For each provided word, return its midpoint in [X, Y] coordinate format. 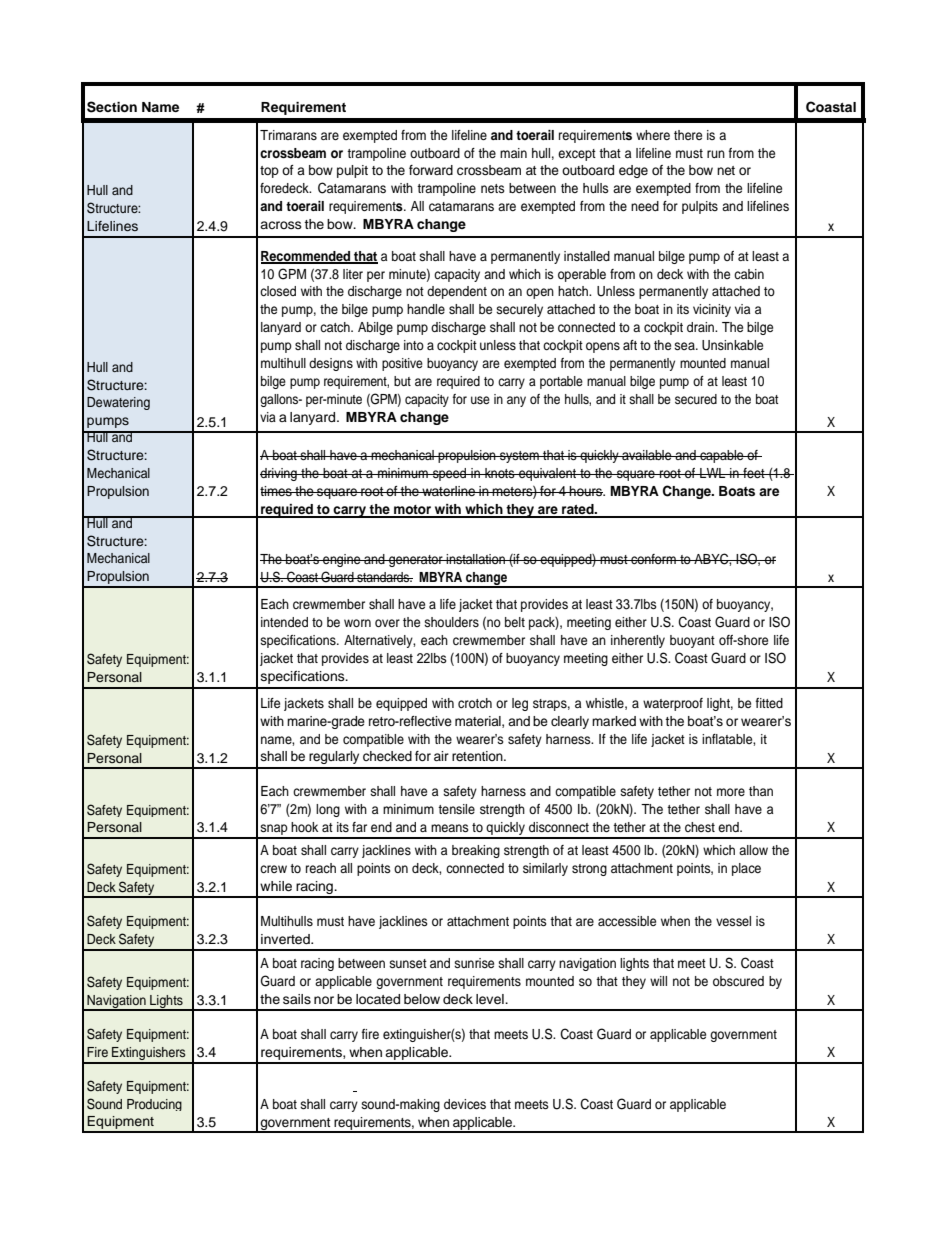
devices [465, 1104]
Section [112, 107]
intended [284, 622]
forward [431, 170]
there [688, 135]
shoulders [451, 622]
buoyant [692, 641]
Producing [154, 1105]
